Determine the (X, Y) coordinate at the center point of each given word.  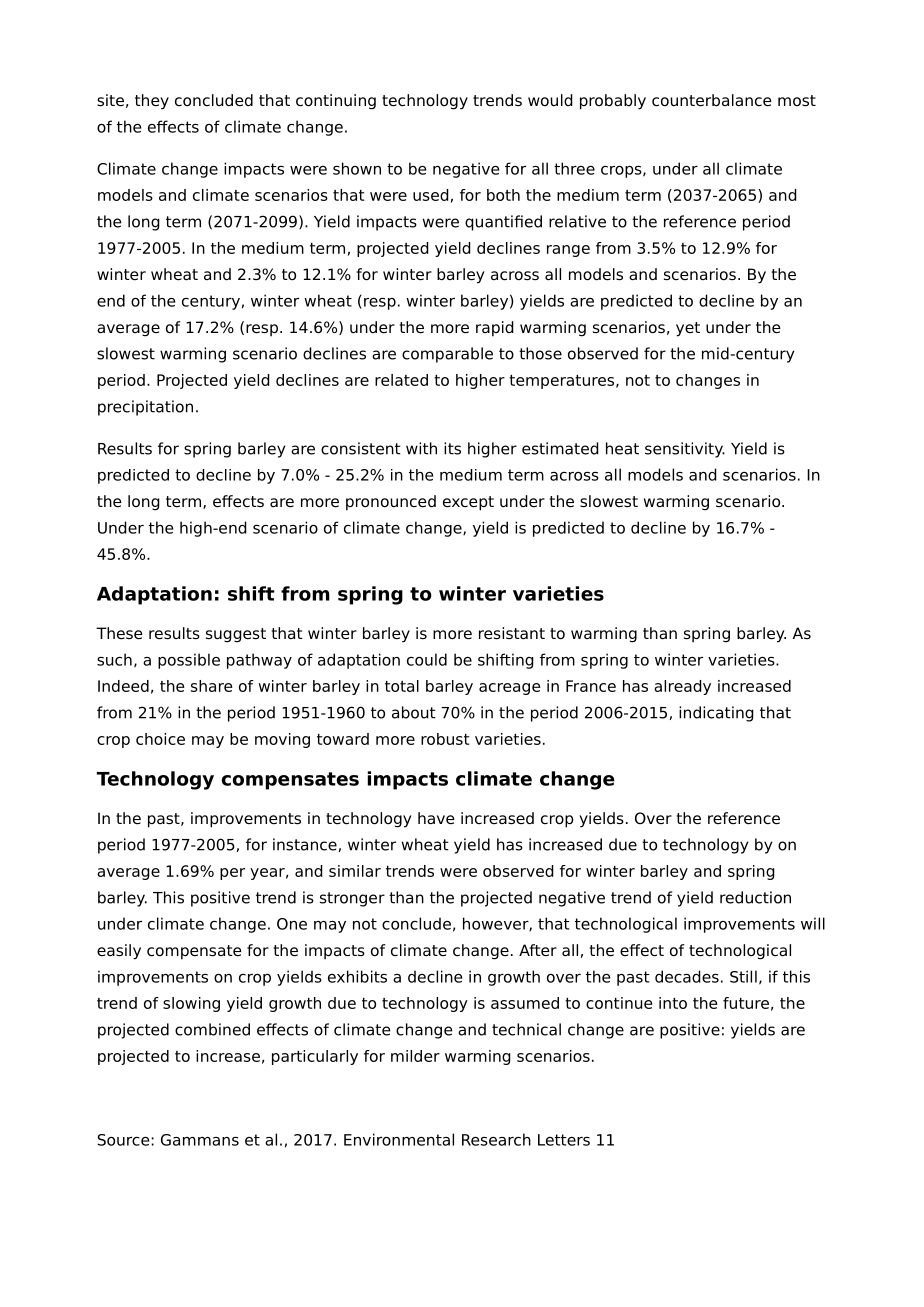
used (431, 195)
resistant (512, 633)
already (682, 687)
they (152, 102)
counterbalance (712, 100)
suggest (236, 635)
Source (123, 1140)
